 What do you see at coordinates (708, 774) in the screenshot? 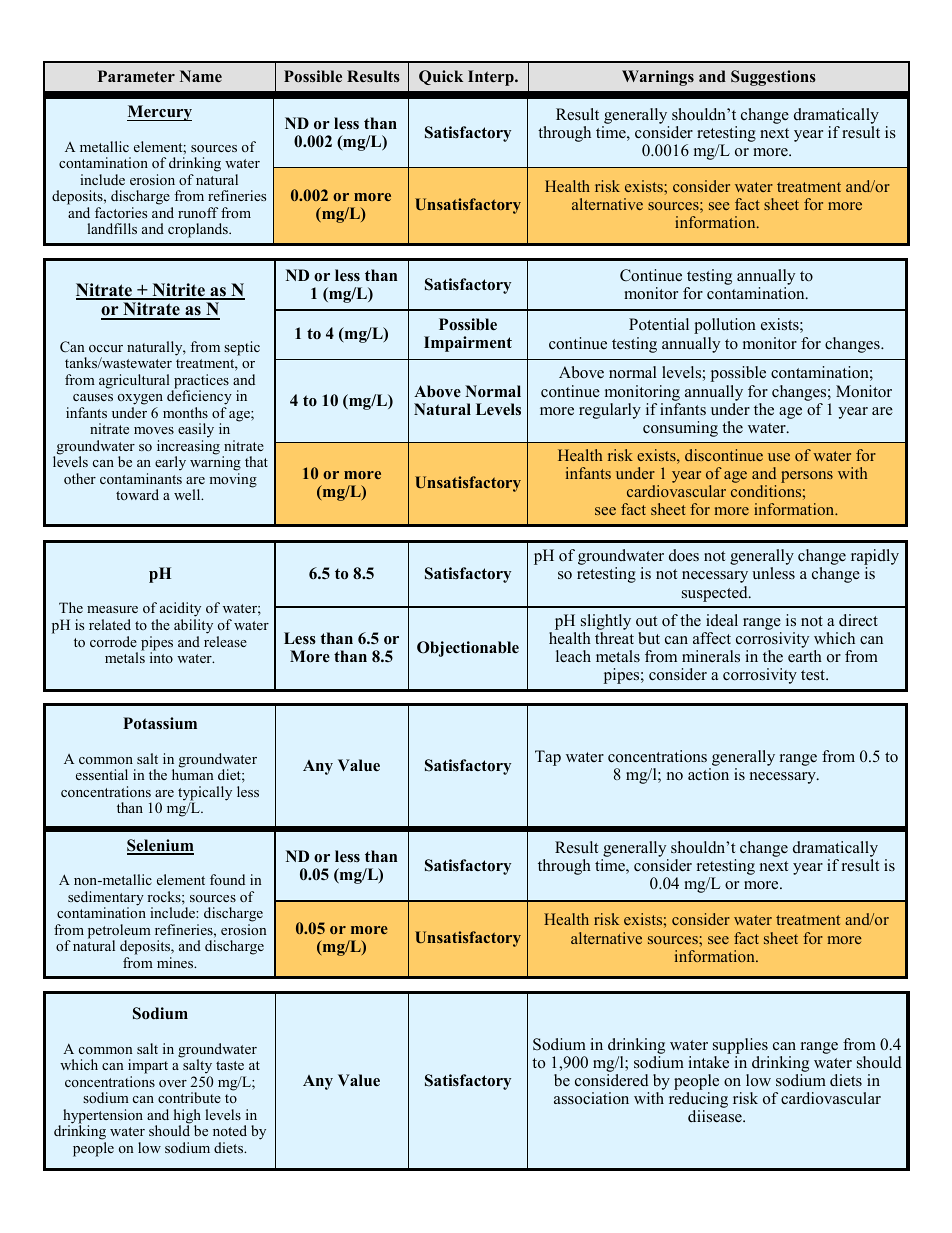
I see `action` at bounding box center [708, 774].
